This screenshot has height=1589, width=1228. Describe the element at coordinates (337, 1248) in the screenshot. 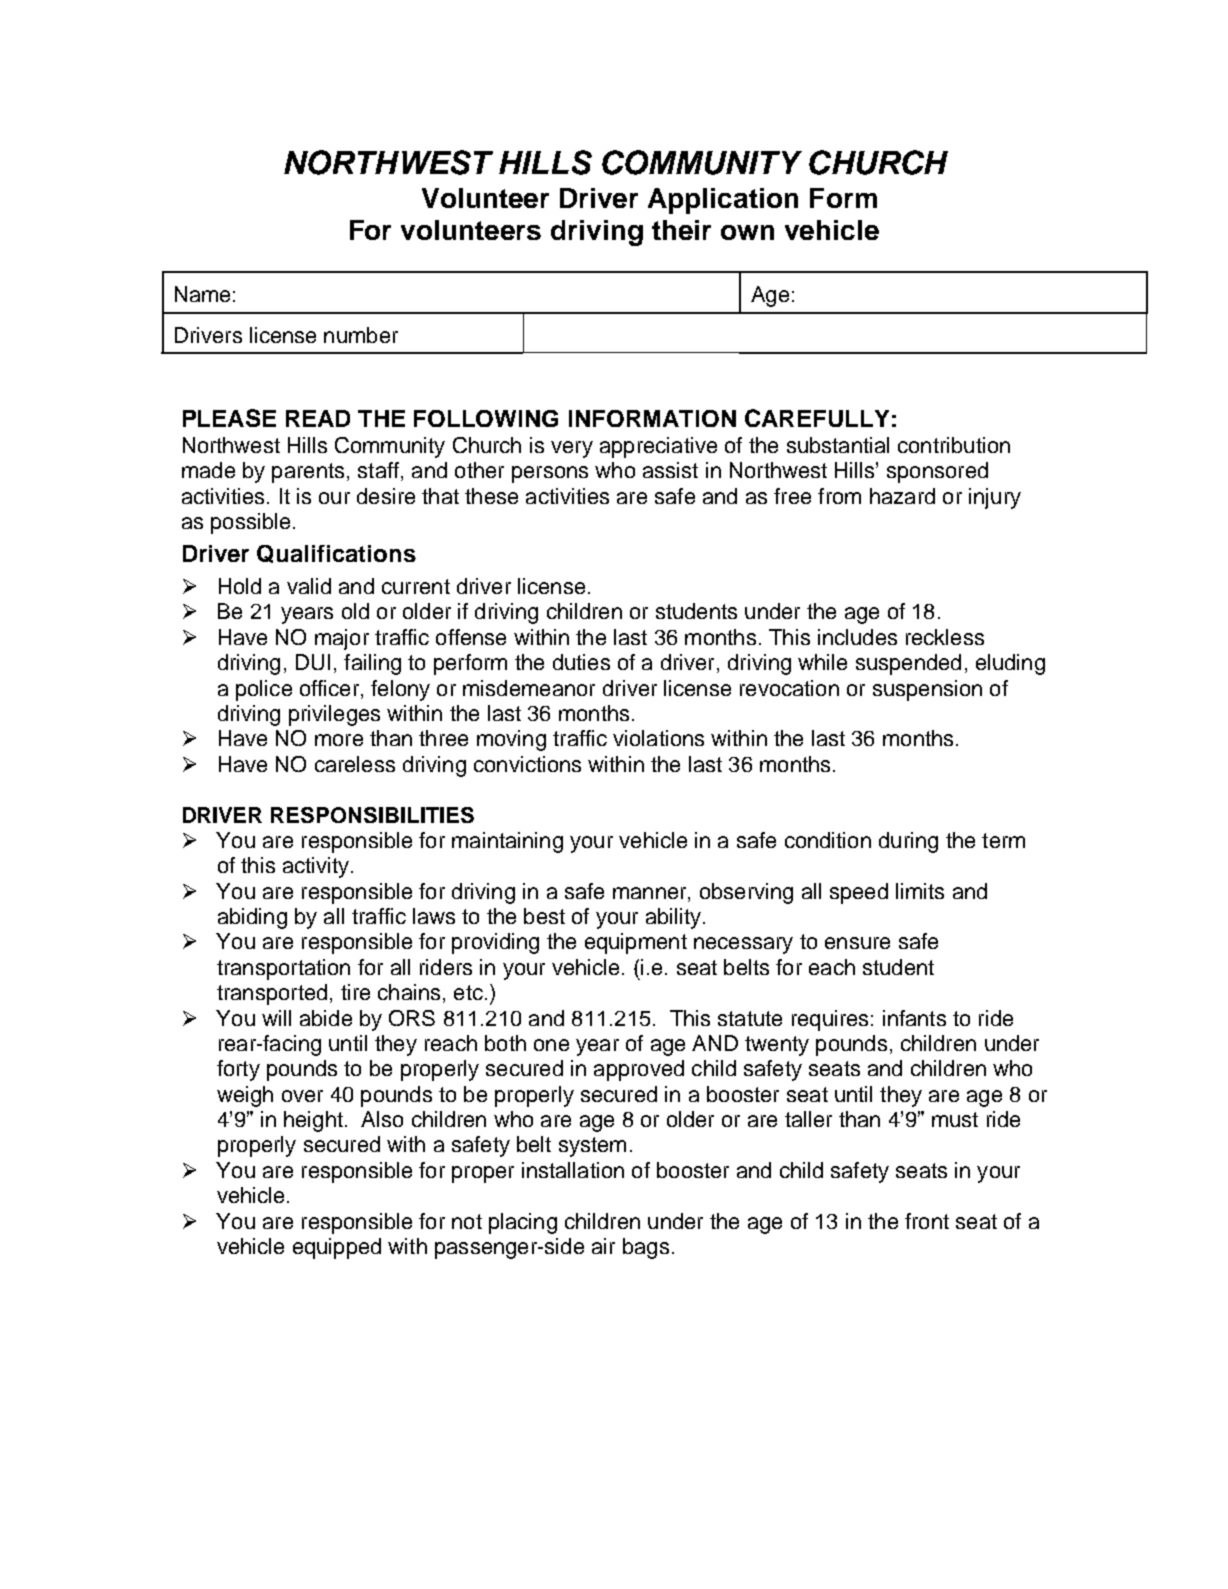

I see `equipped` at that location.
